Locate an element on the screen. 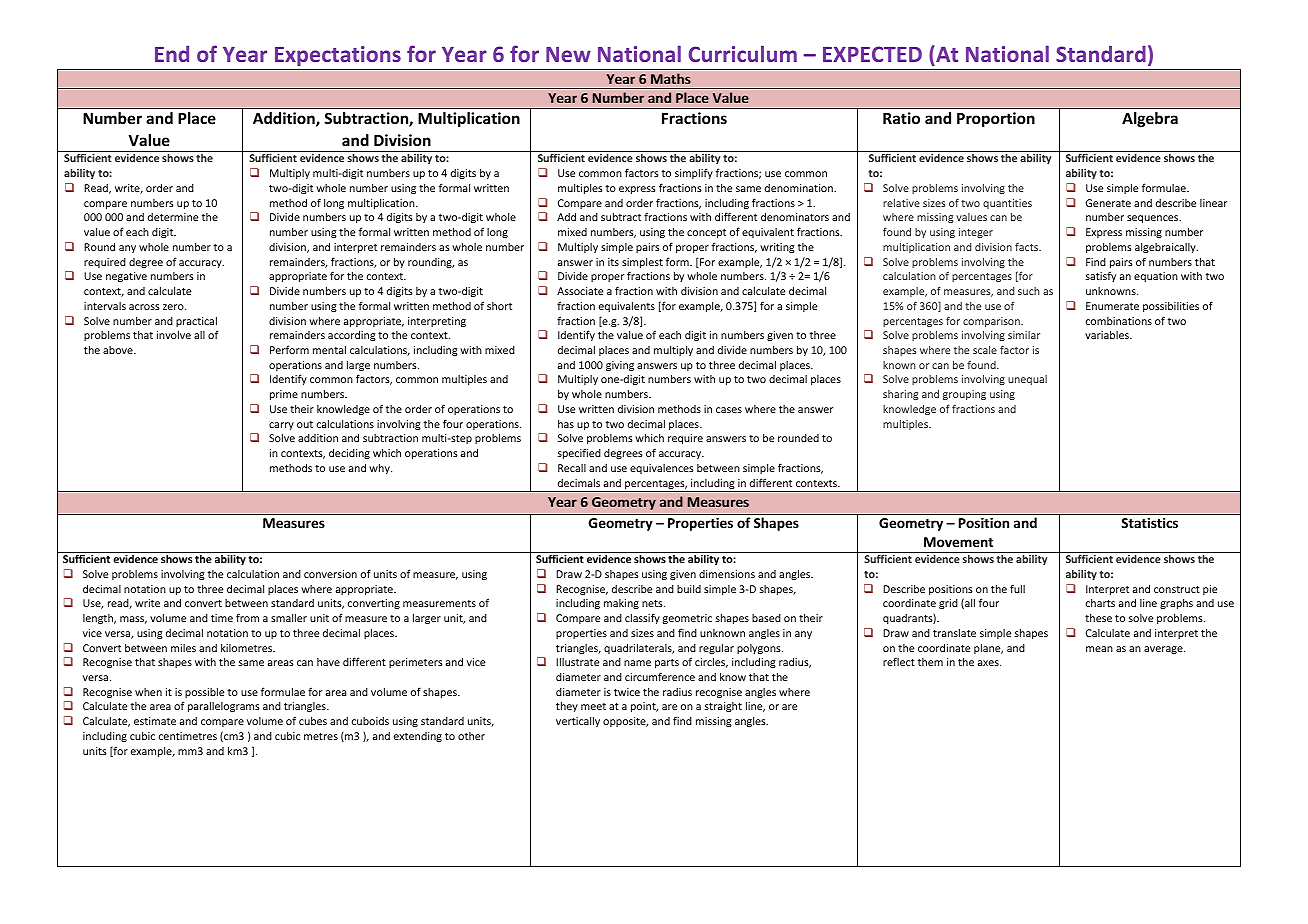  Curriculum is located at coordinates (743, 53).
